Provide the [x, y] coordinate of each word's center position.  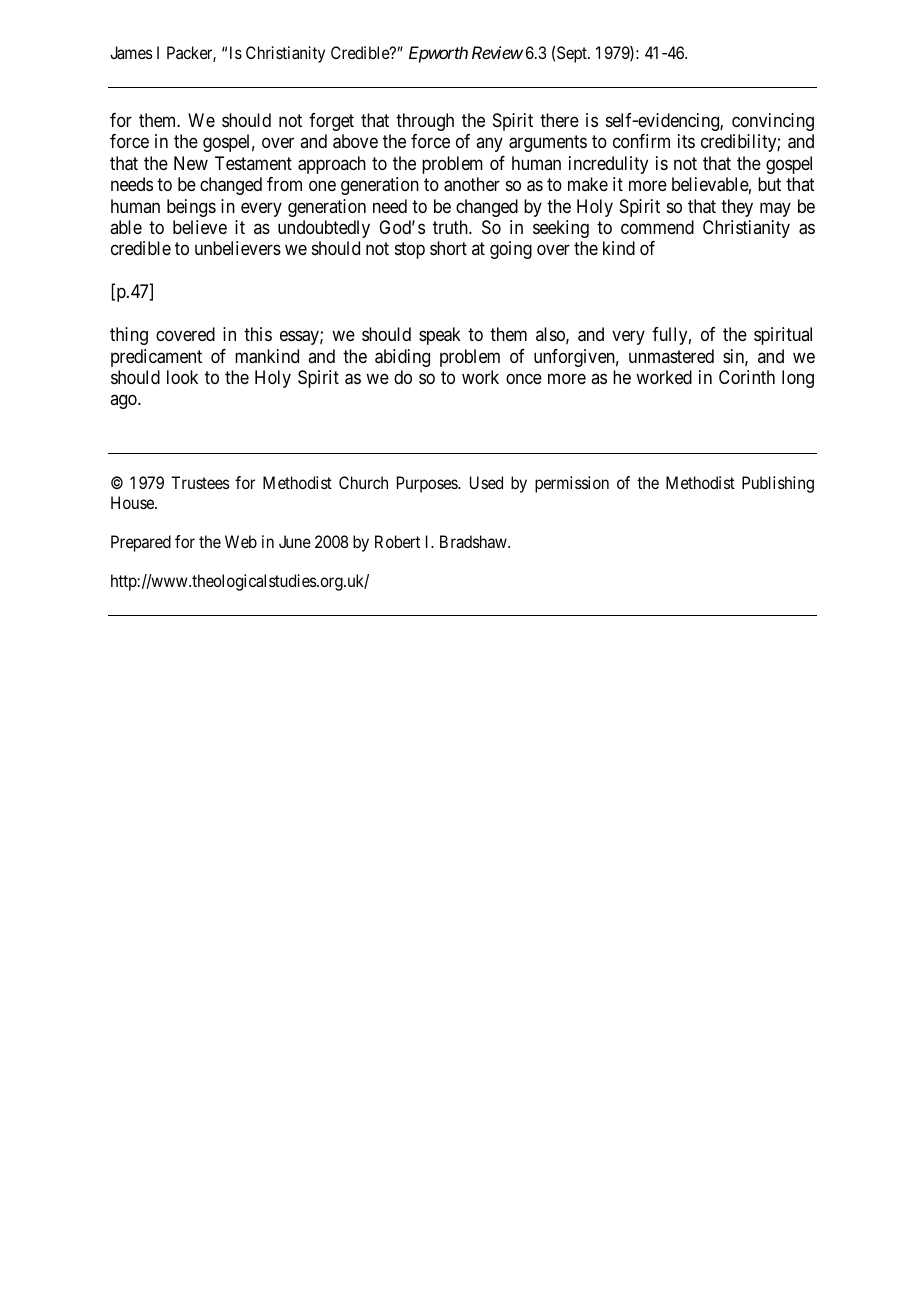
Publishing [778, 484]
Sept [573, 54]
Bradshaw [474, 541]
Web [241, 541]
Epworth [438, 54]
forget [331, 122]
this [258, 334]
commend [657, 227]
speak [440, 336]
